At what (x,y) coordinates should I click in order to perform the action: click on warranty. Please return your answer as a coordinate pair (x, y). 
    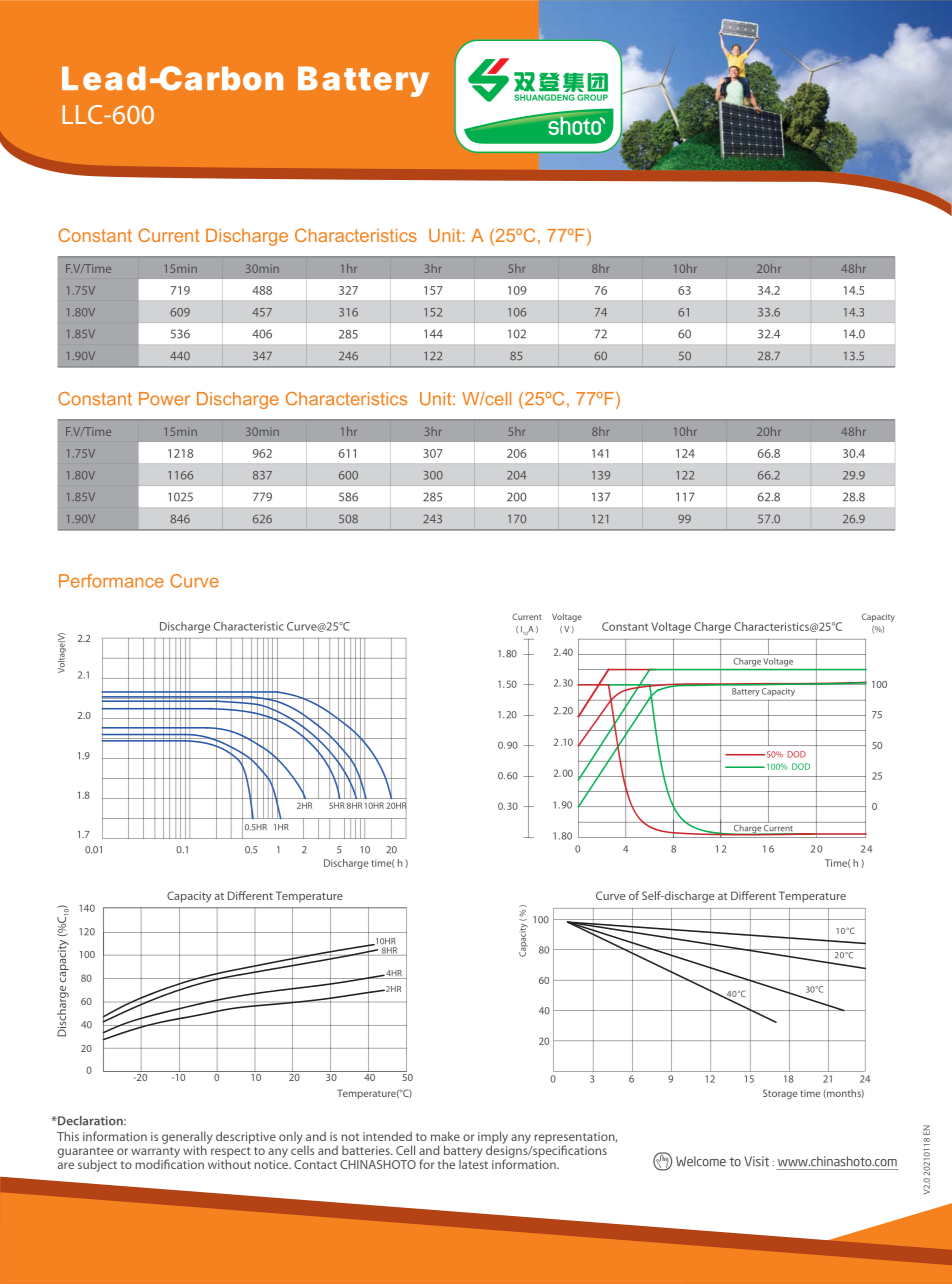
    Looking at the image, I should click on (155, 1153).
